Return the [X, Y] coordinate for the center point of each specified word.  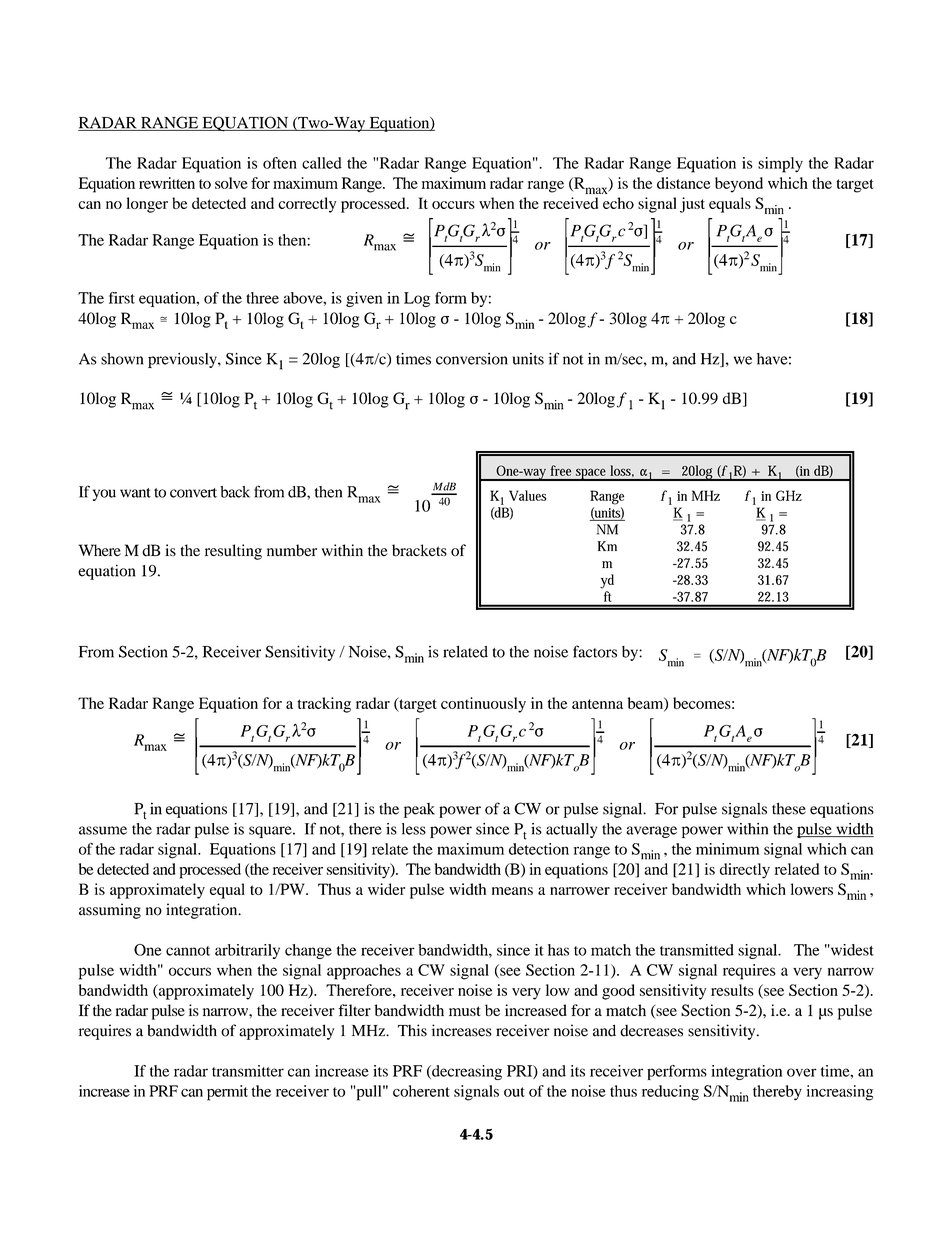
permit [227, 1093]
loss [622, 471]
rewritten [167, 183]
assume [103, 830]
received [570, 203]
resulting [233, 552]
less [414, 829]
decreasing [466, 1072]
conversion [472, 359]
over [802, 1072]
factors [595, 651]
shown [122, 359]
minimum [728, 849]
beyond [739, 185]
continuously [483, 705]
